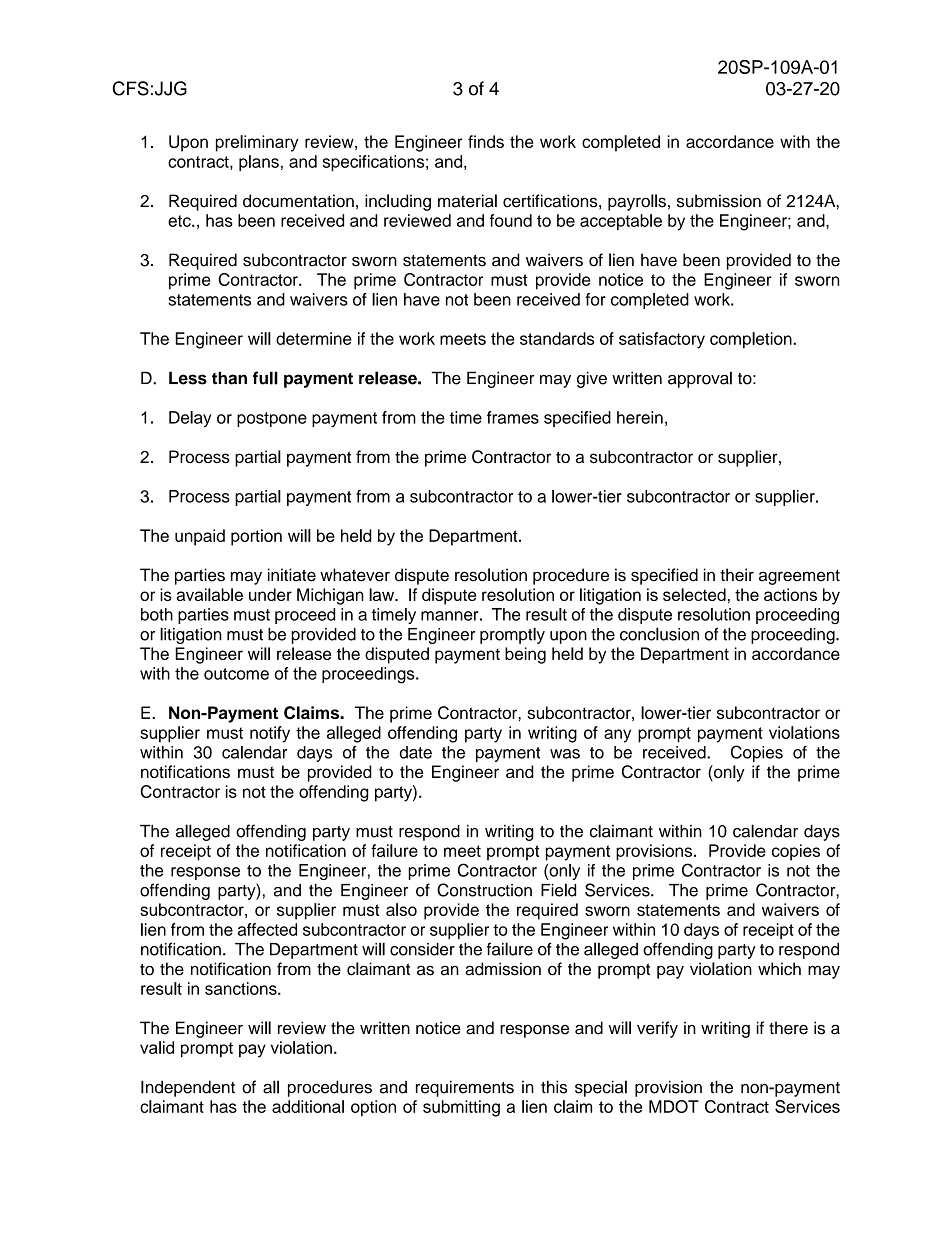 The width and height of the document is (952, 1233). I want to click on available, so click(210, 594).
